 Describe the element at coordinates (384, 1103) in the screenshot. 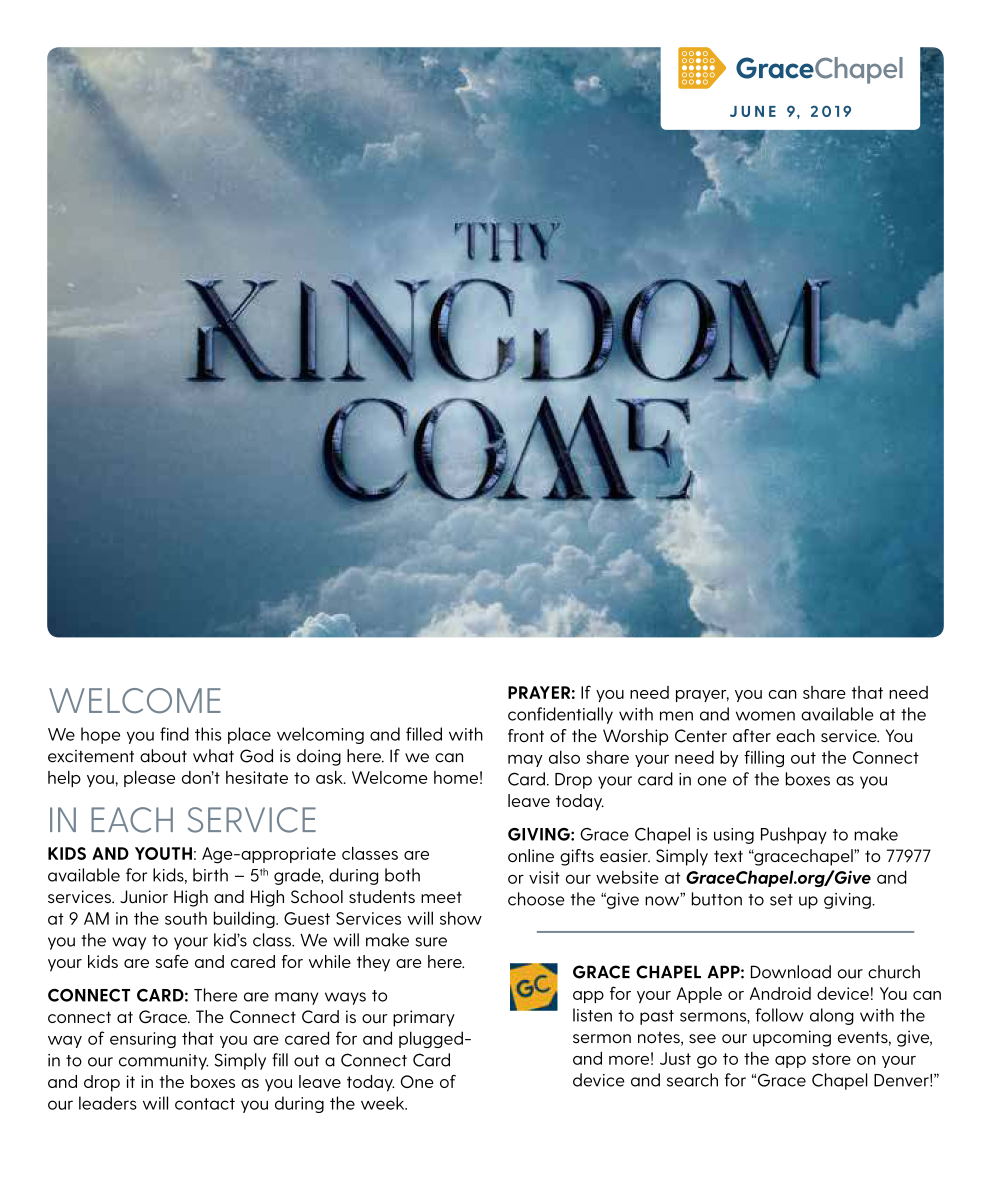

I see `week` at that location.
